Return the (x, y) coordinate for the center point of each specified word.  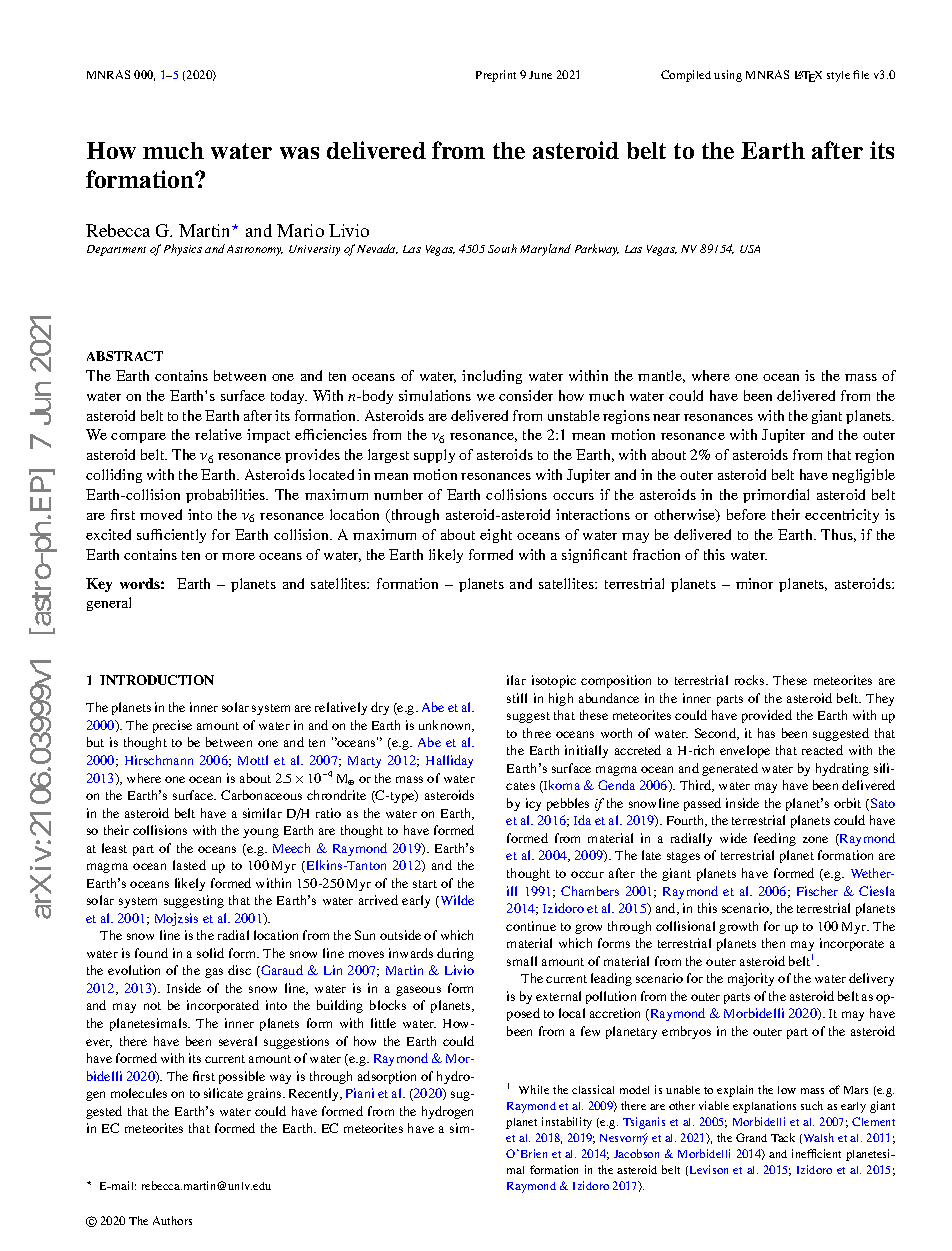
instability (567, 1123)
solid (210, 953)
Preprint (496, 76)
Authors (172, 1220)
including (492, 377)
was (299, 153)
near (666, 417)
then (773, 943)
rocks (751, 680)
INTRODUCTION (157, 680)
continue (531, 926)
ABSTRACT (125, 356)
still (517, 698)
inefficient (816, 1153)
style (838, 76)
